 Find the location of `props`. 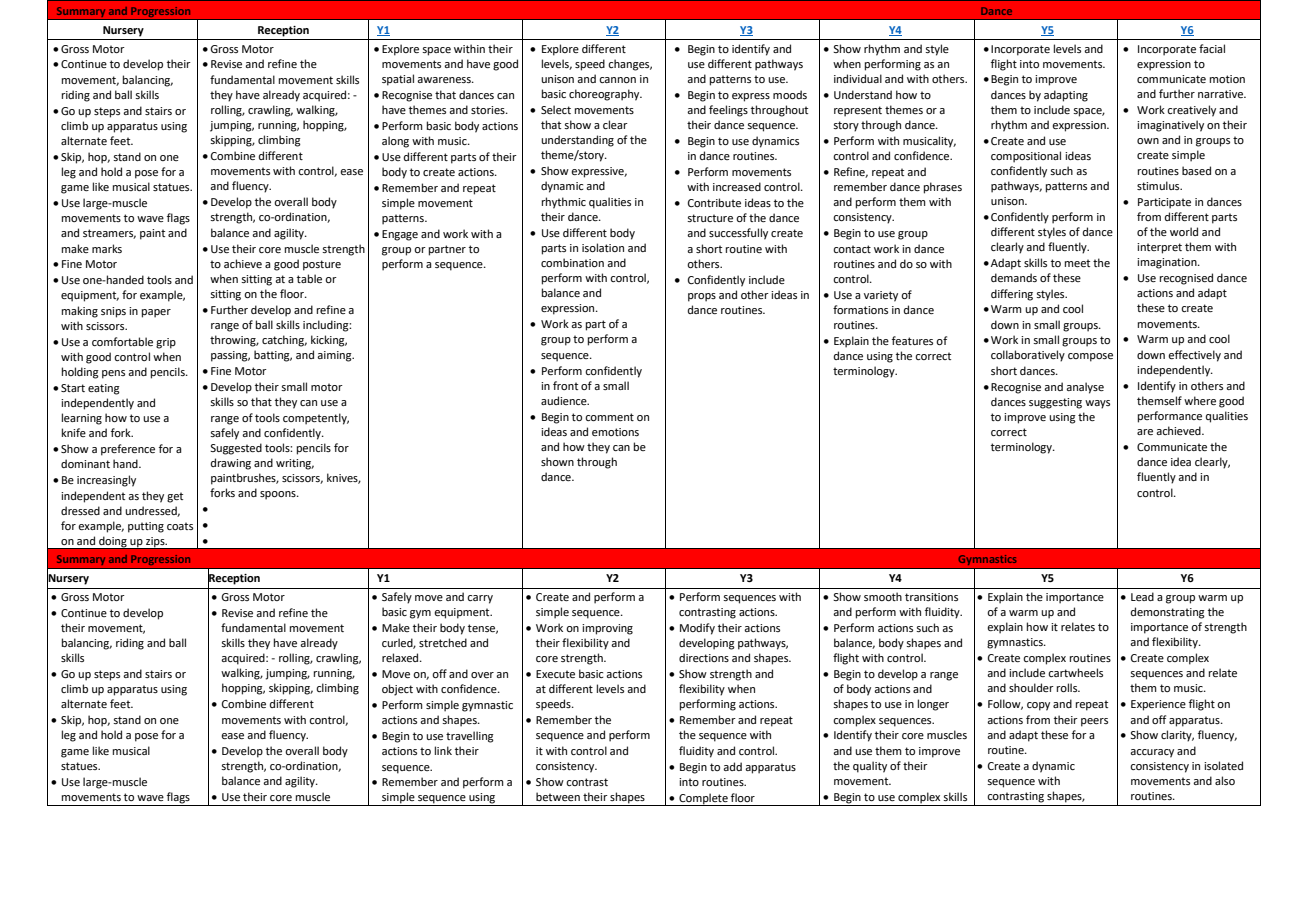

props is located at coordinates (702, 297).
